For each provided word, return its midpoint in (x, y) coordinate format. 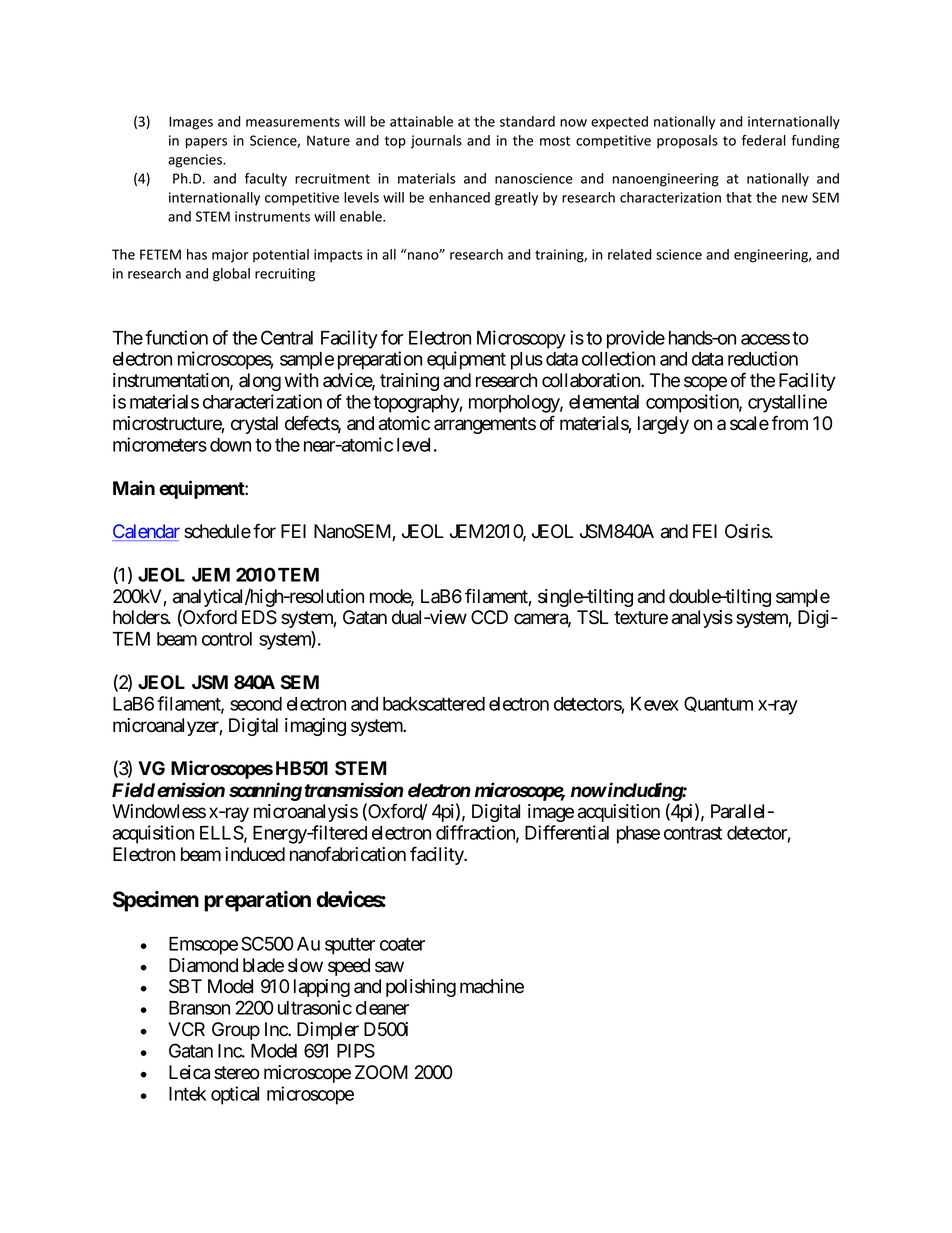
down (230, 445)
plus (527, 361)
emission (191, 790)
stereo (237, 1073)
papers (206, 143)
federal (764, 140)
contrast (693, 833)
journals (436, 142)
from (789, 423)
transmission (354, 790)
